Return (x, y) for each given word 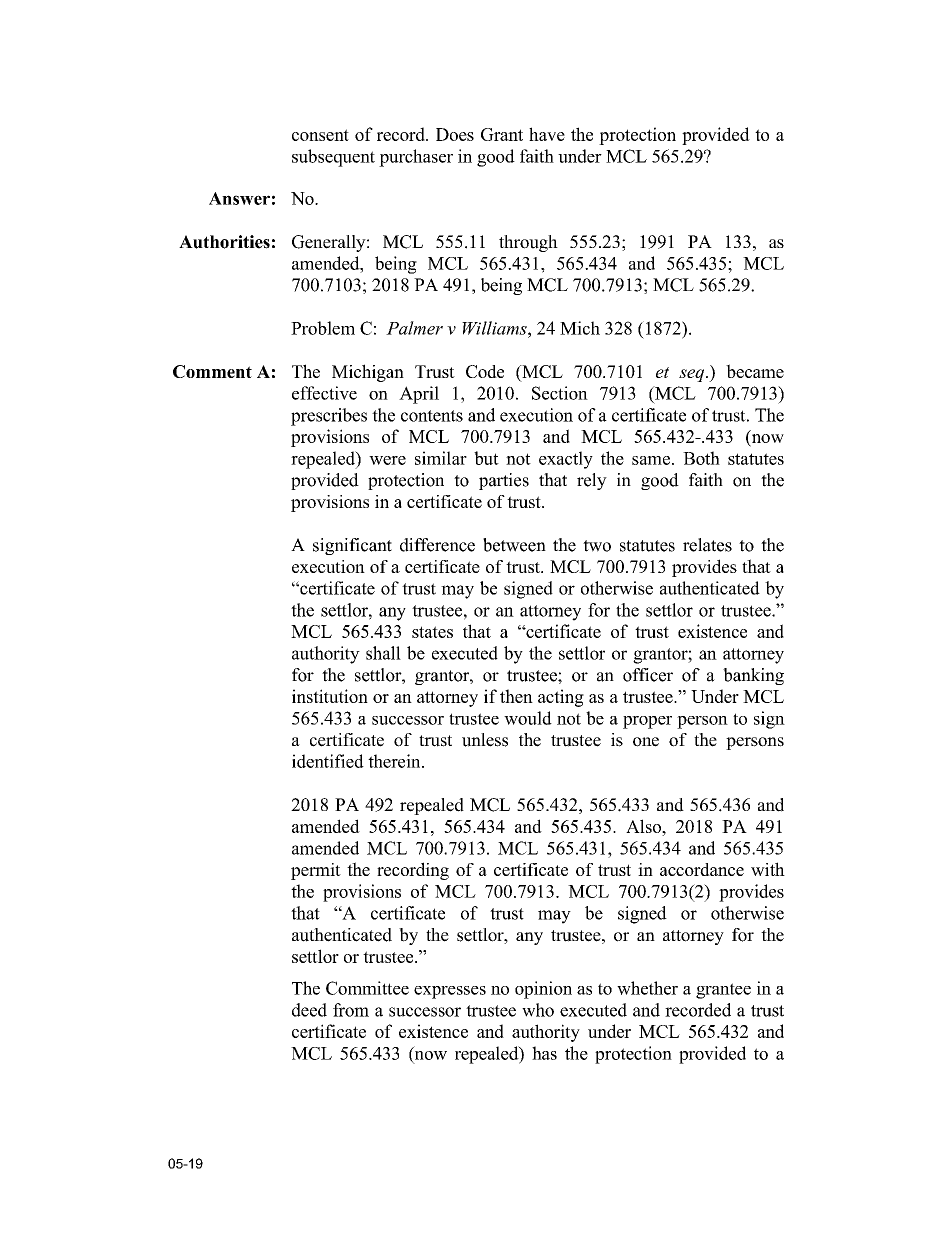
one (646, 742)
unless (485, 740)
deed (309, 1010)
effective (324, 393)
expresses (450, 992)
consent (320, 135)
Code (485, 371)
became (755, 371)
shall (383, 653)
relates (707, 545)
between (514, 545)
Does (455, 134)
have (547, 134)
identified (328, 761)
